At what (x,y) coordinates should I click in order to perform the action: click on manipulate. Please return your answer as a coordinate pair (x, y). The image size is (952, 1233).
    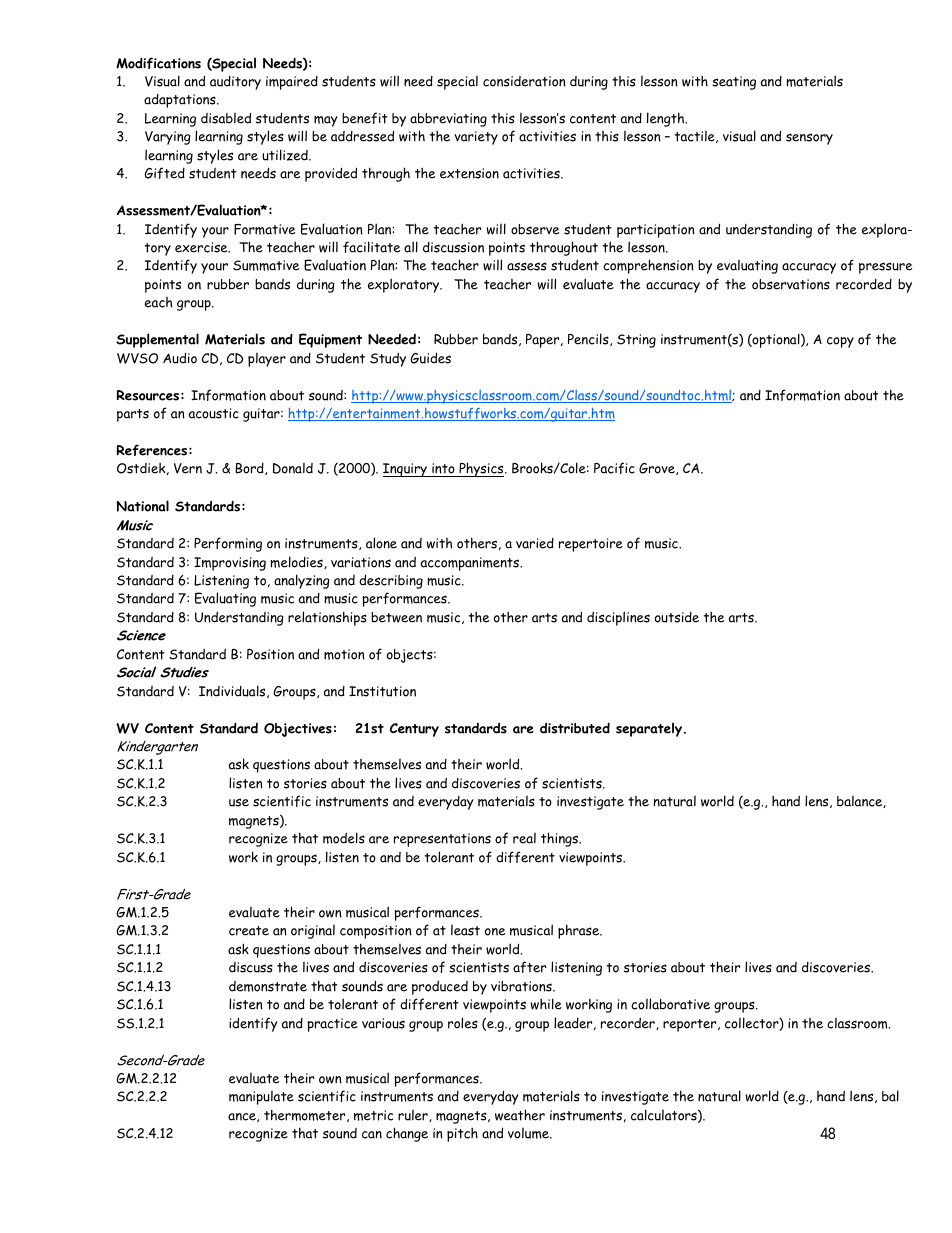
    Looking at the image, I should click on (261, 1098).
